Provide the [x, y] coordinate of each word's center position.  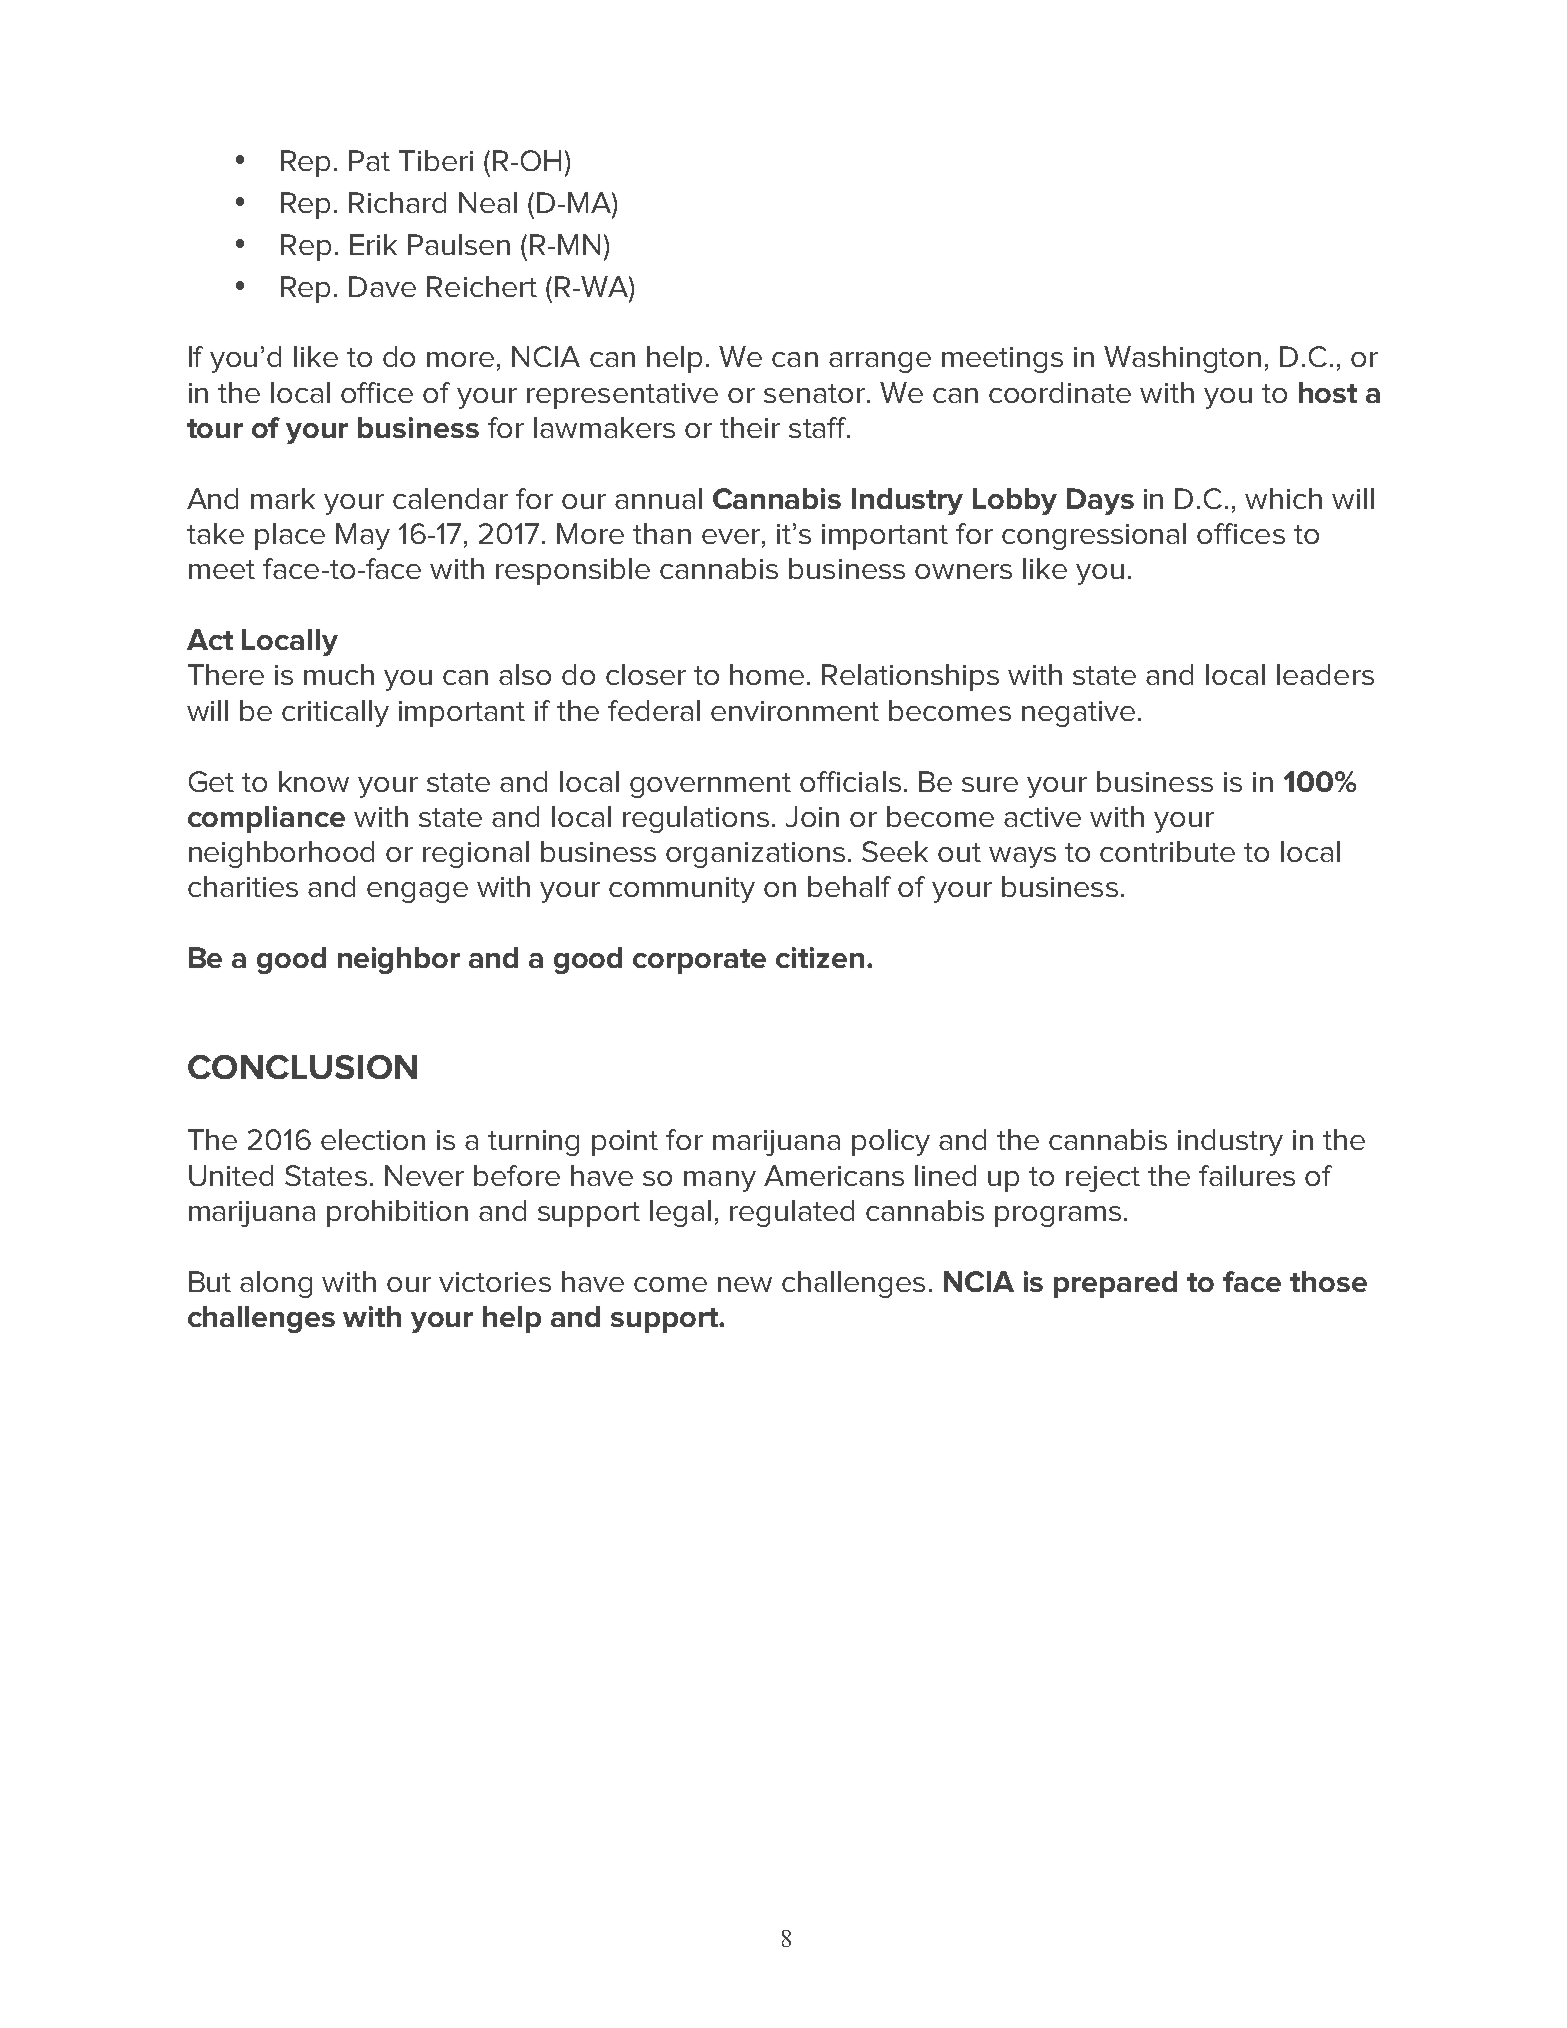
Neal [488, 202]
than [662, 533]
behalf [849, 886]
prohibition [397, 1213]
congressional [1094, 536]
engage [417, 892]
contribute [1167, 851]
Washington [1182, 359]
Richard [397, 202]
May [363, 536]
